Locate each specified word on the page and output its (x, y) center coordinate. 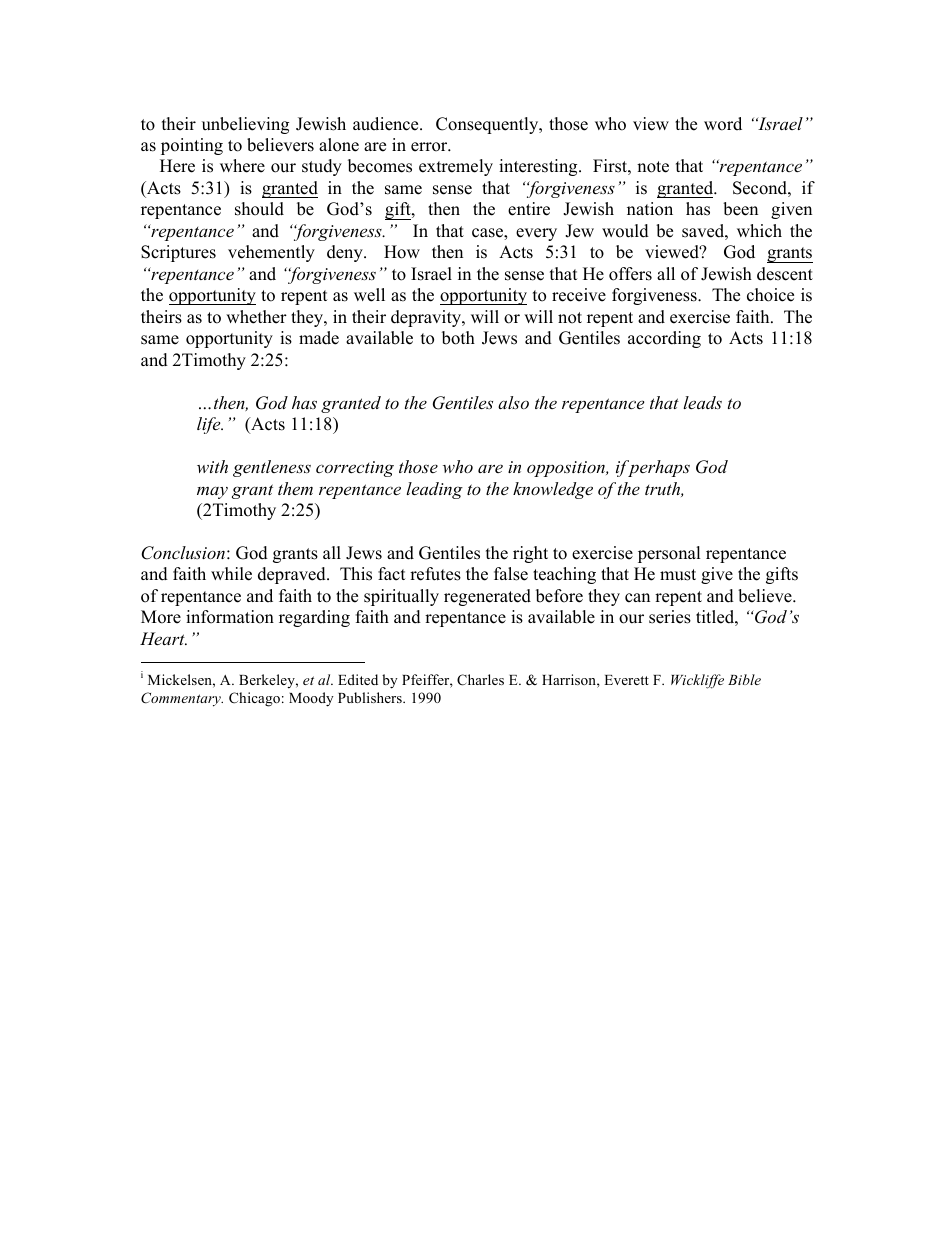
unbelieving (245, 125)
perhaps (658, 468)
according (664, 339)
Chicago (254, 699)
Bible (744, 679)
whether (256, 317)
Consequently (488, 125)
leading (434, 490)
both (458, 338)
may (212, 492)
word (723, 124)
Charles (480, 680)
